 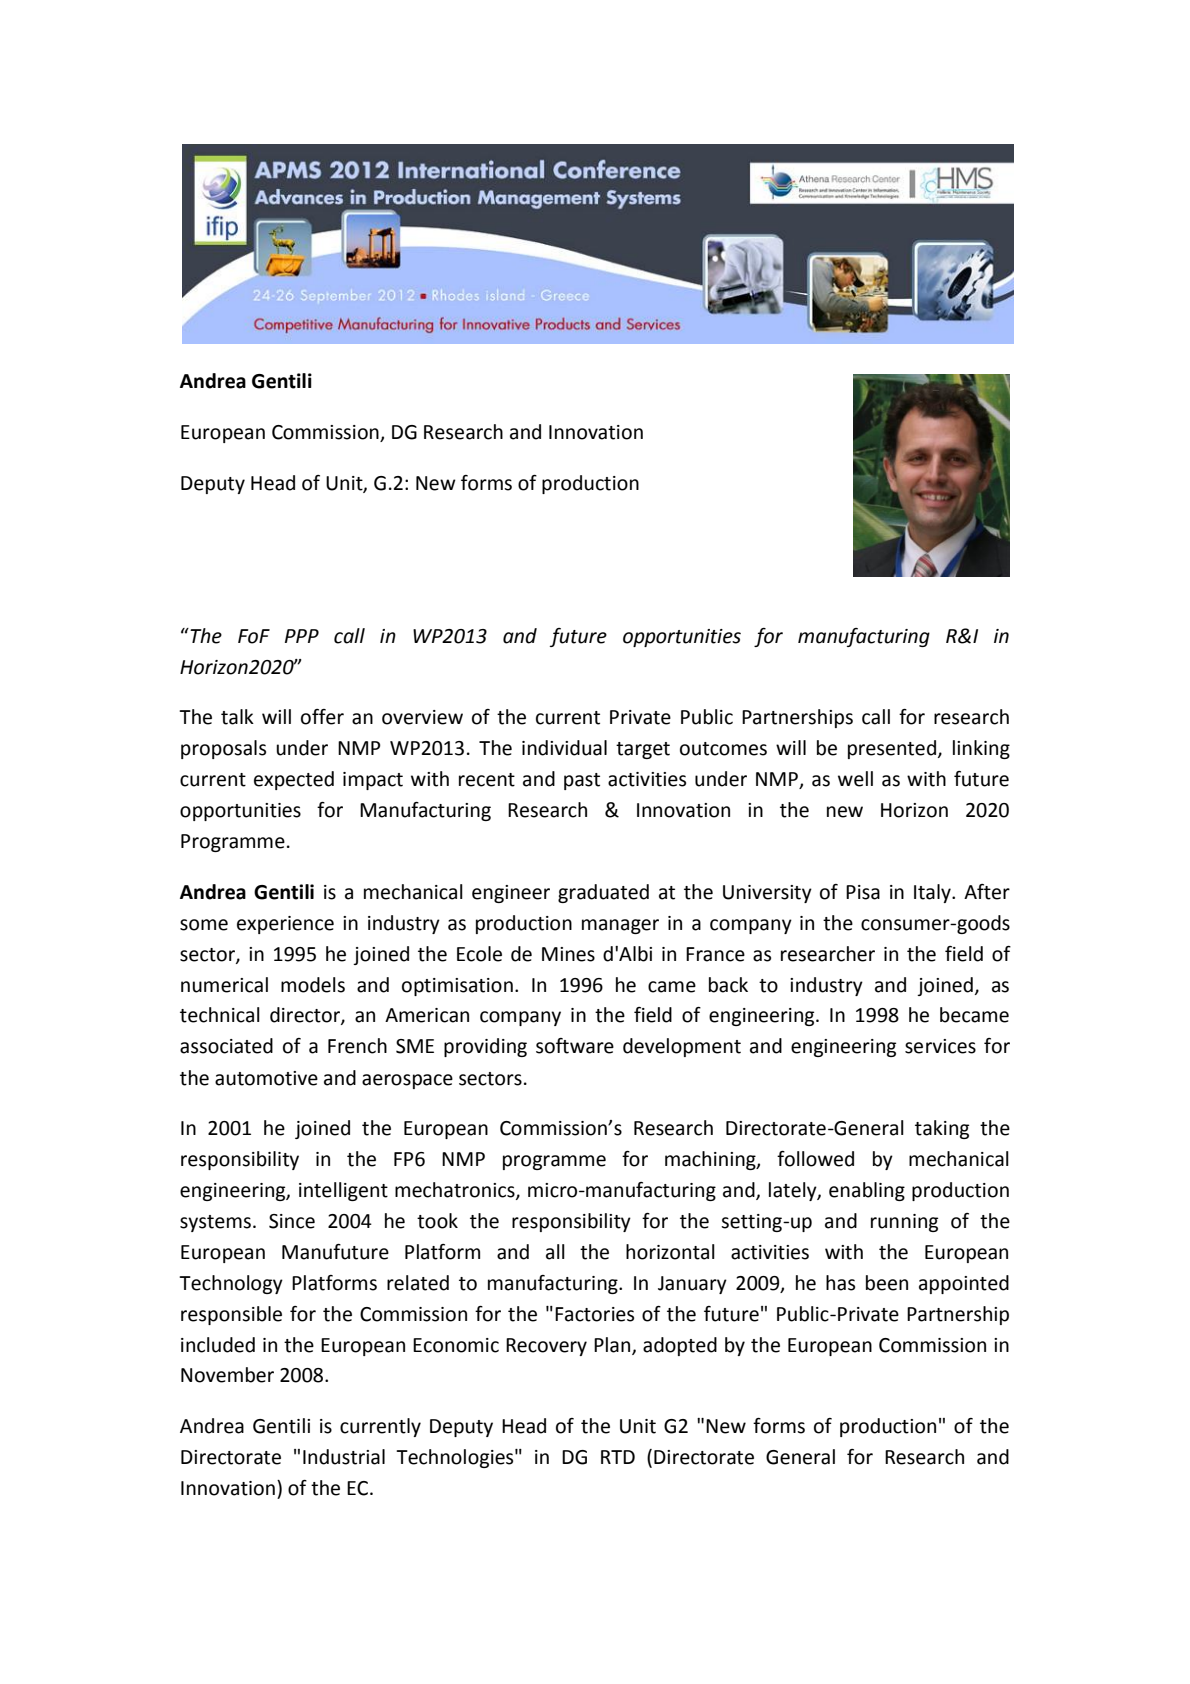 I want to click on Pisa, so click(x=863, y=892).
